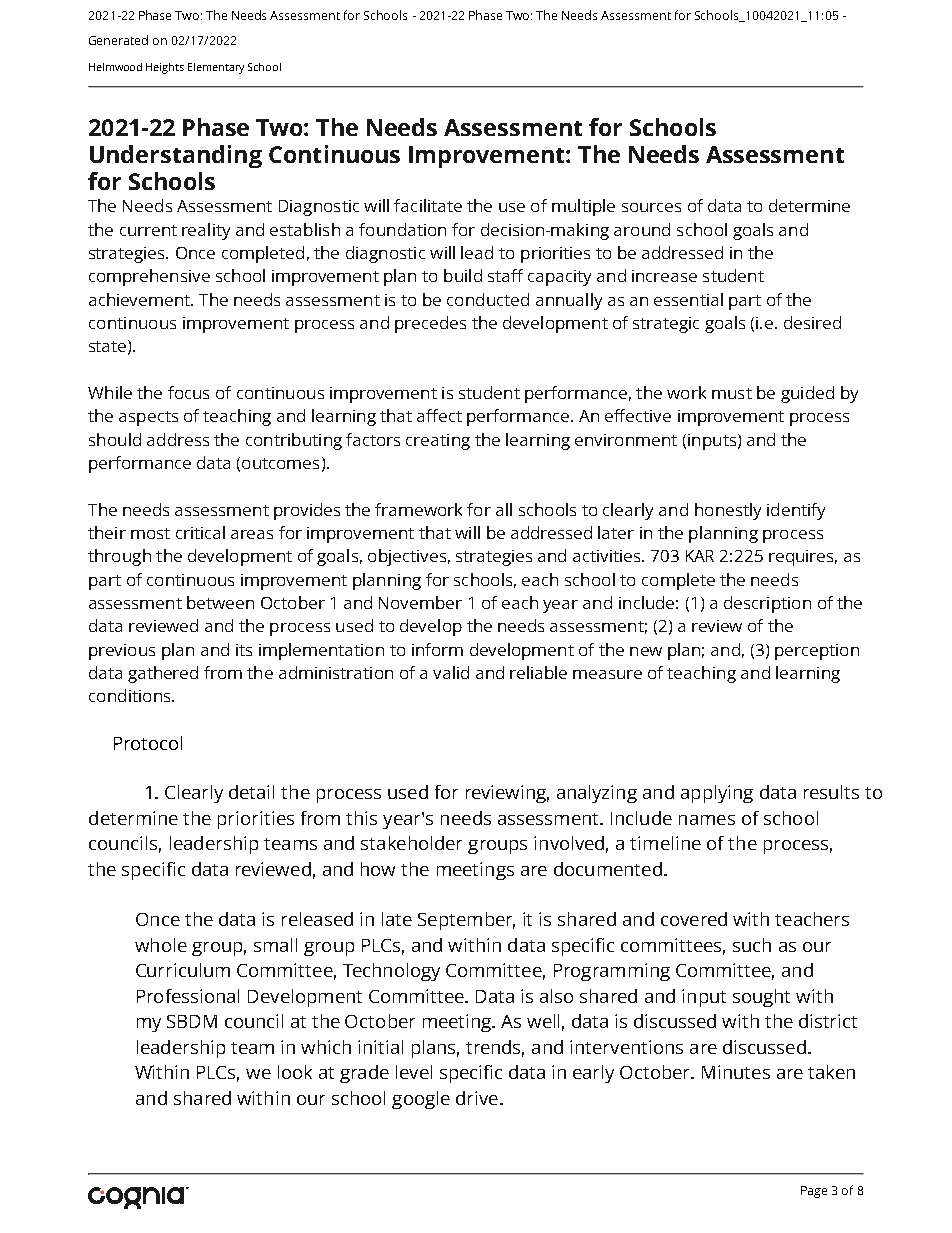  I want to click on Elementary, so click(216, 68).
